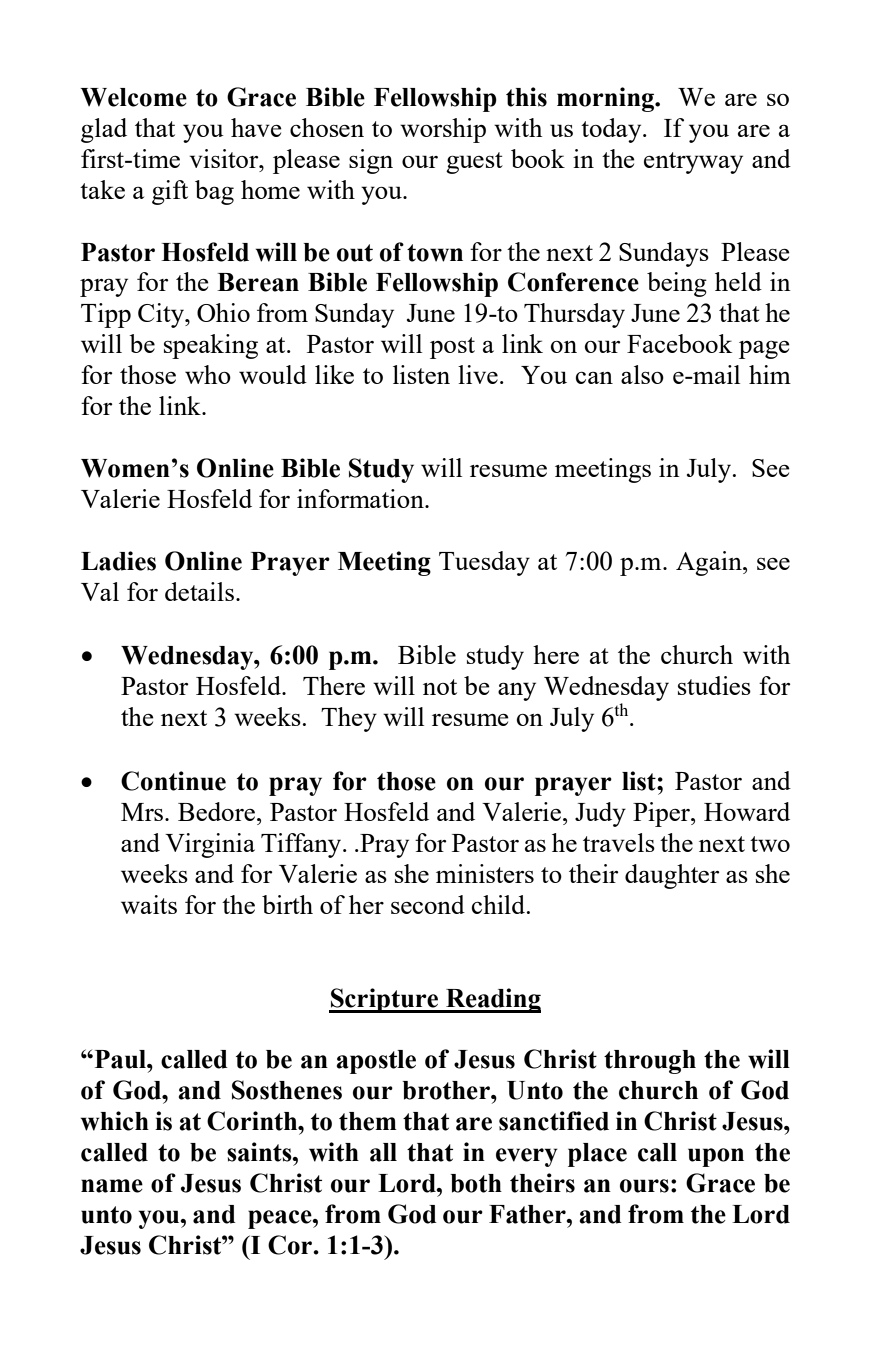  I want to click on visitor, so click(225, 158).
